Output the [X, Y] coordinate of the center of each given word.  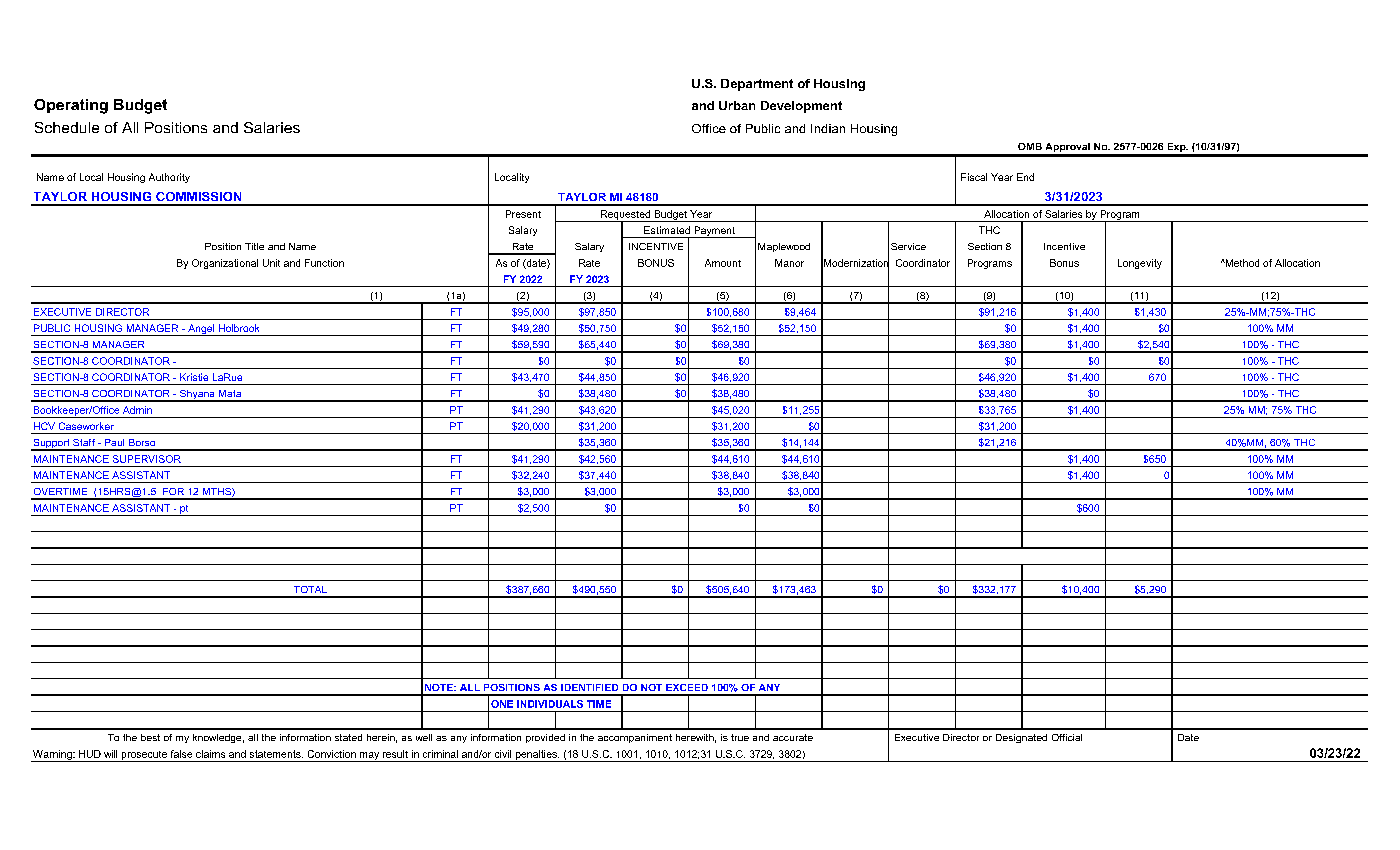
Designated [1021, 738]
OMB [1030, 146]
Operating [71, 106]
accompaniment [635, 738]
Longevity [1140, 264]
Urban [737, 105]
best [150, 737]
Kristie [194, 377]
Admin [137, 410]
